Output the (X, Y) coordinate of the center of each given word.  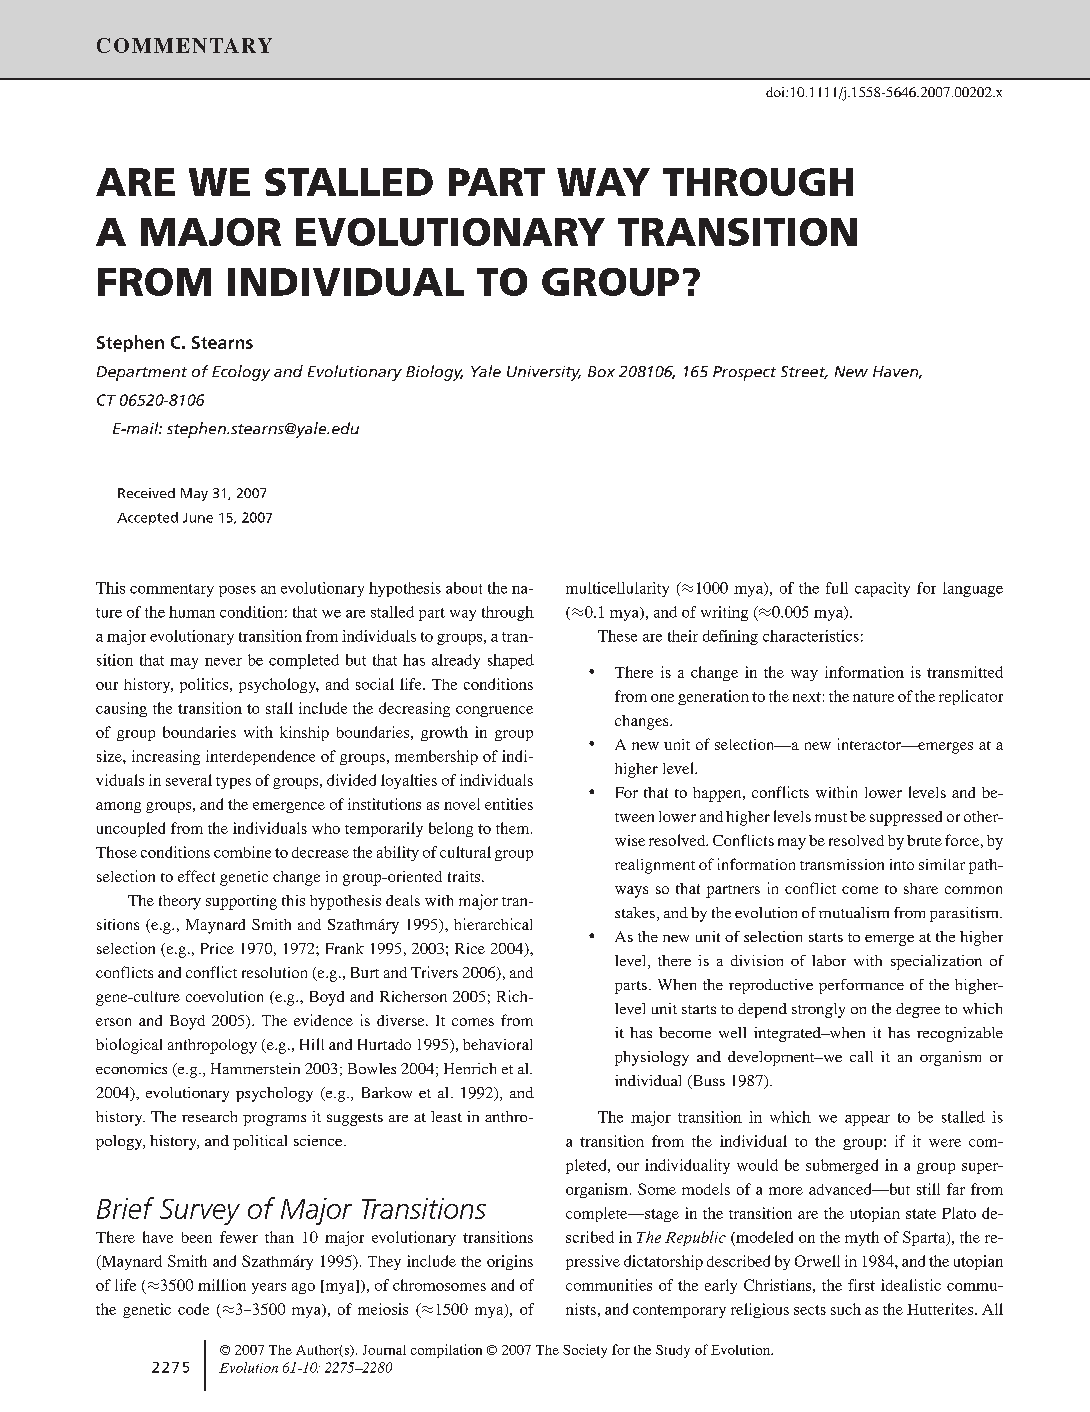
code (193, 1309)
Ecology (241, 373)
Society (585, 1351)
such (846, 1309)
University (544, 373)
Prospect (744, 373)
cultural (465, 852)
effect (196, 876)
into (902, 864)
